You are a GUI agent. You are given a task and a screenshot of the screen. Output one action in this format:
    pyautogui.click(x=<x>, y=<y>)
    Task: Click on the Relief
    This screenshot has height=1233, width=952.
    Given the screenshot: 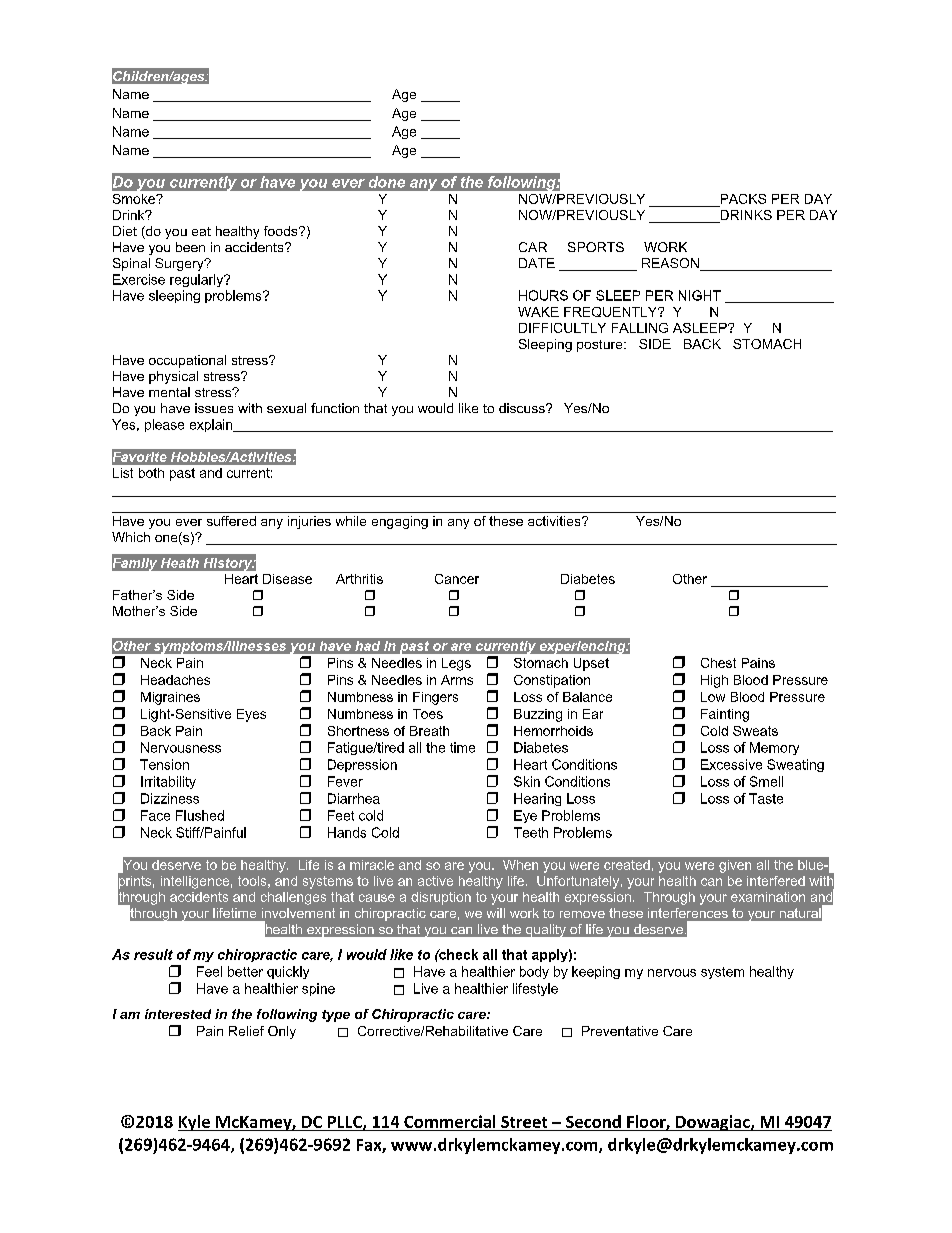 What is the action you would take?
    pyautogui.click(x=246, y=1031)
